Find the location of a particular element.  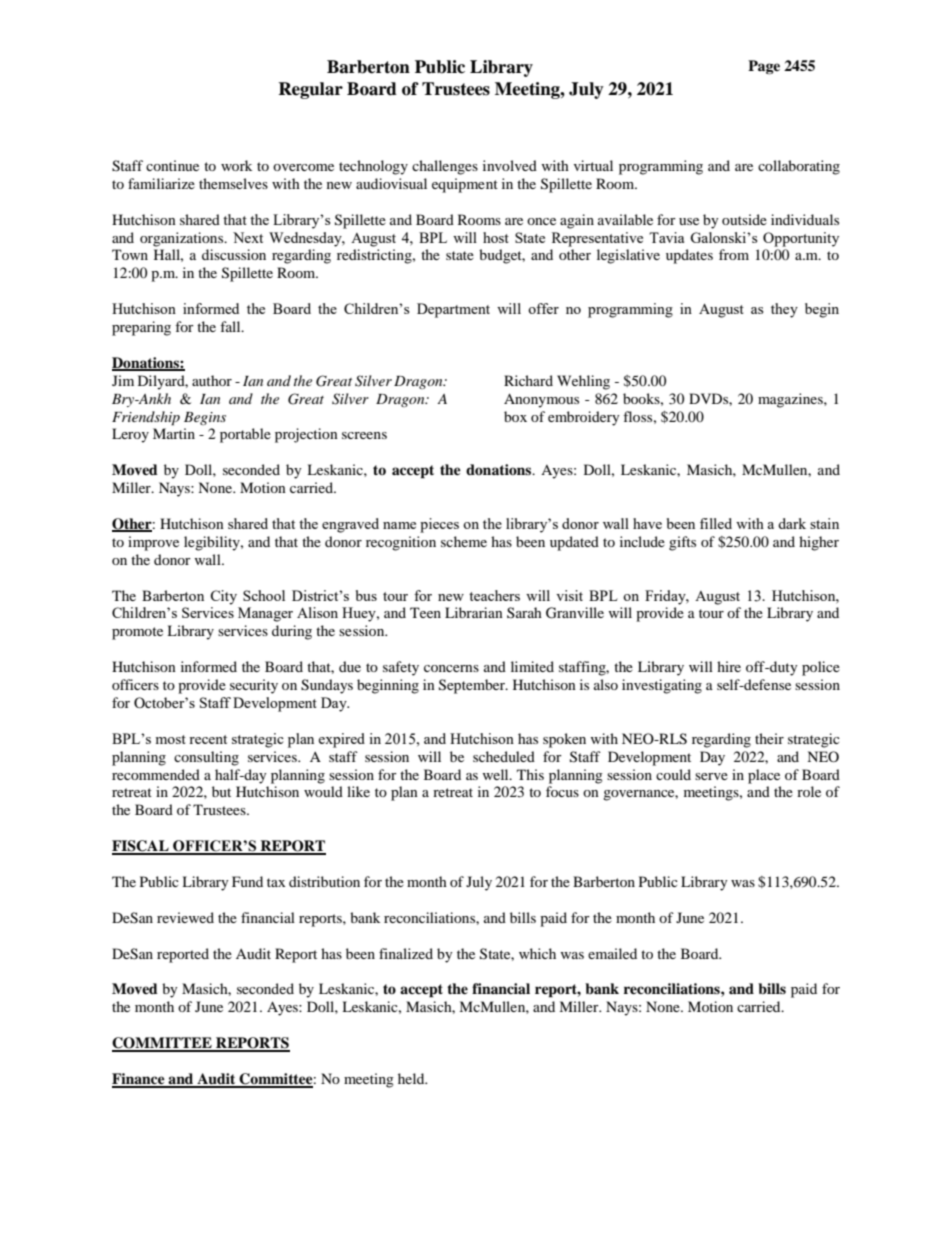

place is located at coordinates (764, 776).
